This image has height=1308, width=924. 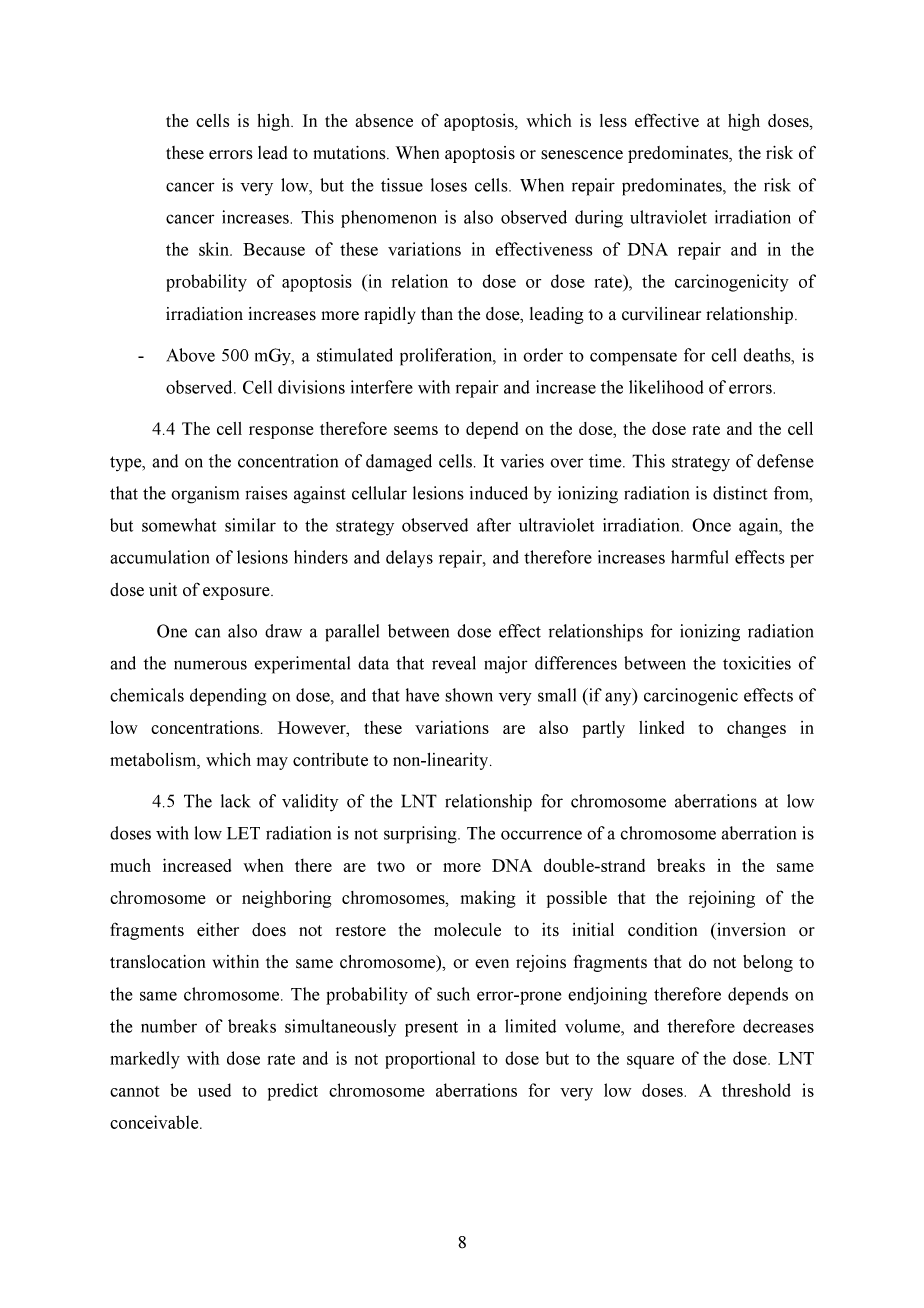 What do you see at coordinates (430, 1060) in the image?
I see `proportional` at bounding box center [430, 1060].
